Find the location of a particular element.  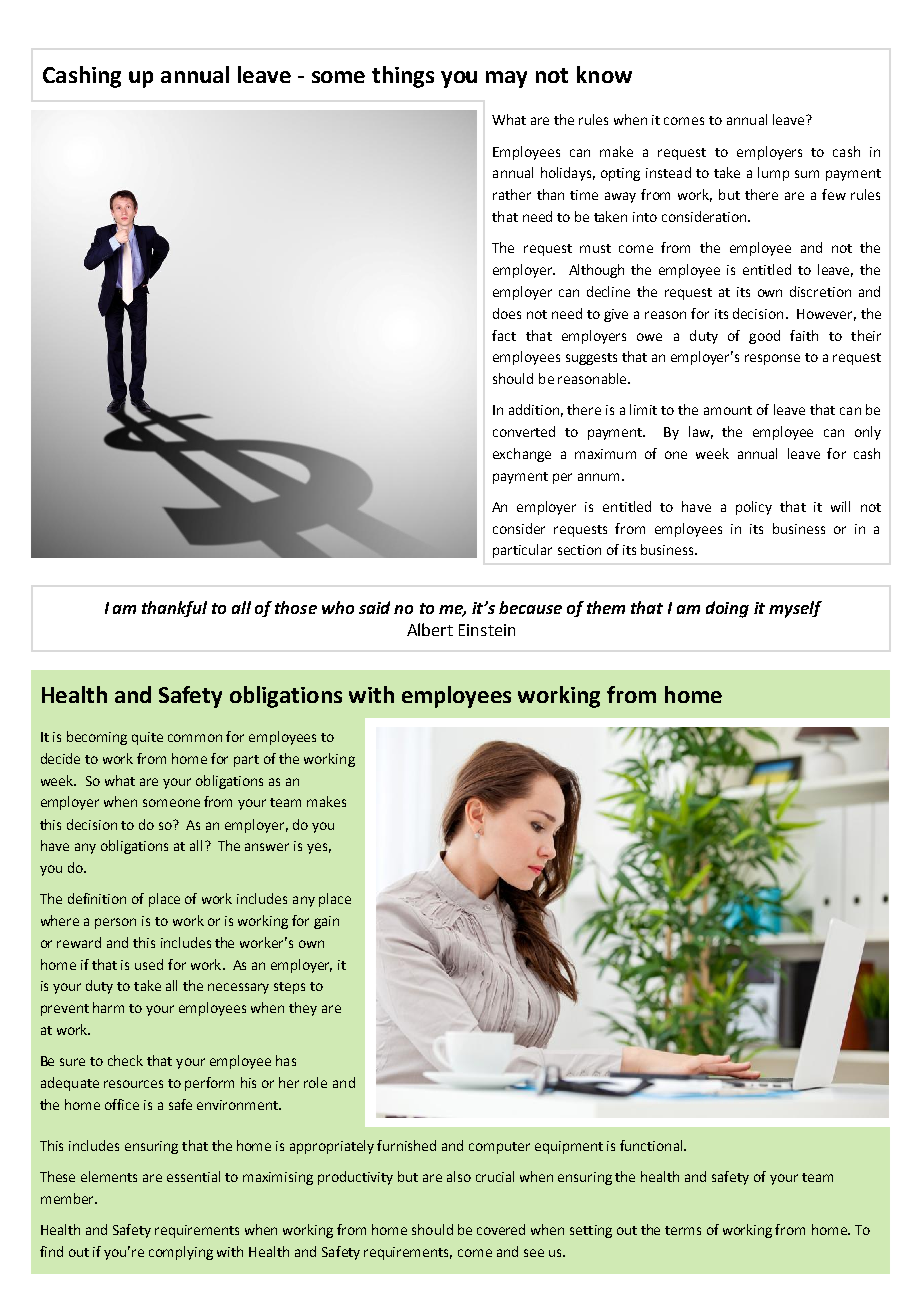

may is located at coordinates (506, 79).
